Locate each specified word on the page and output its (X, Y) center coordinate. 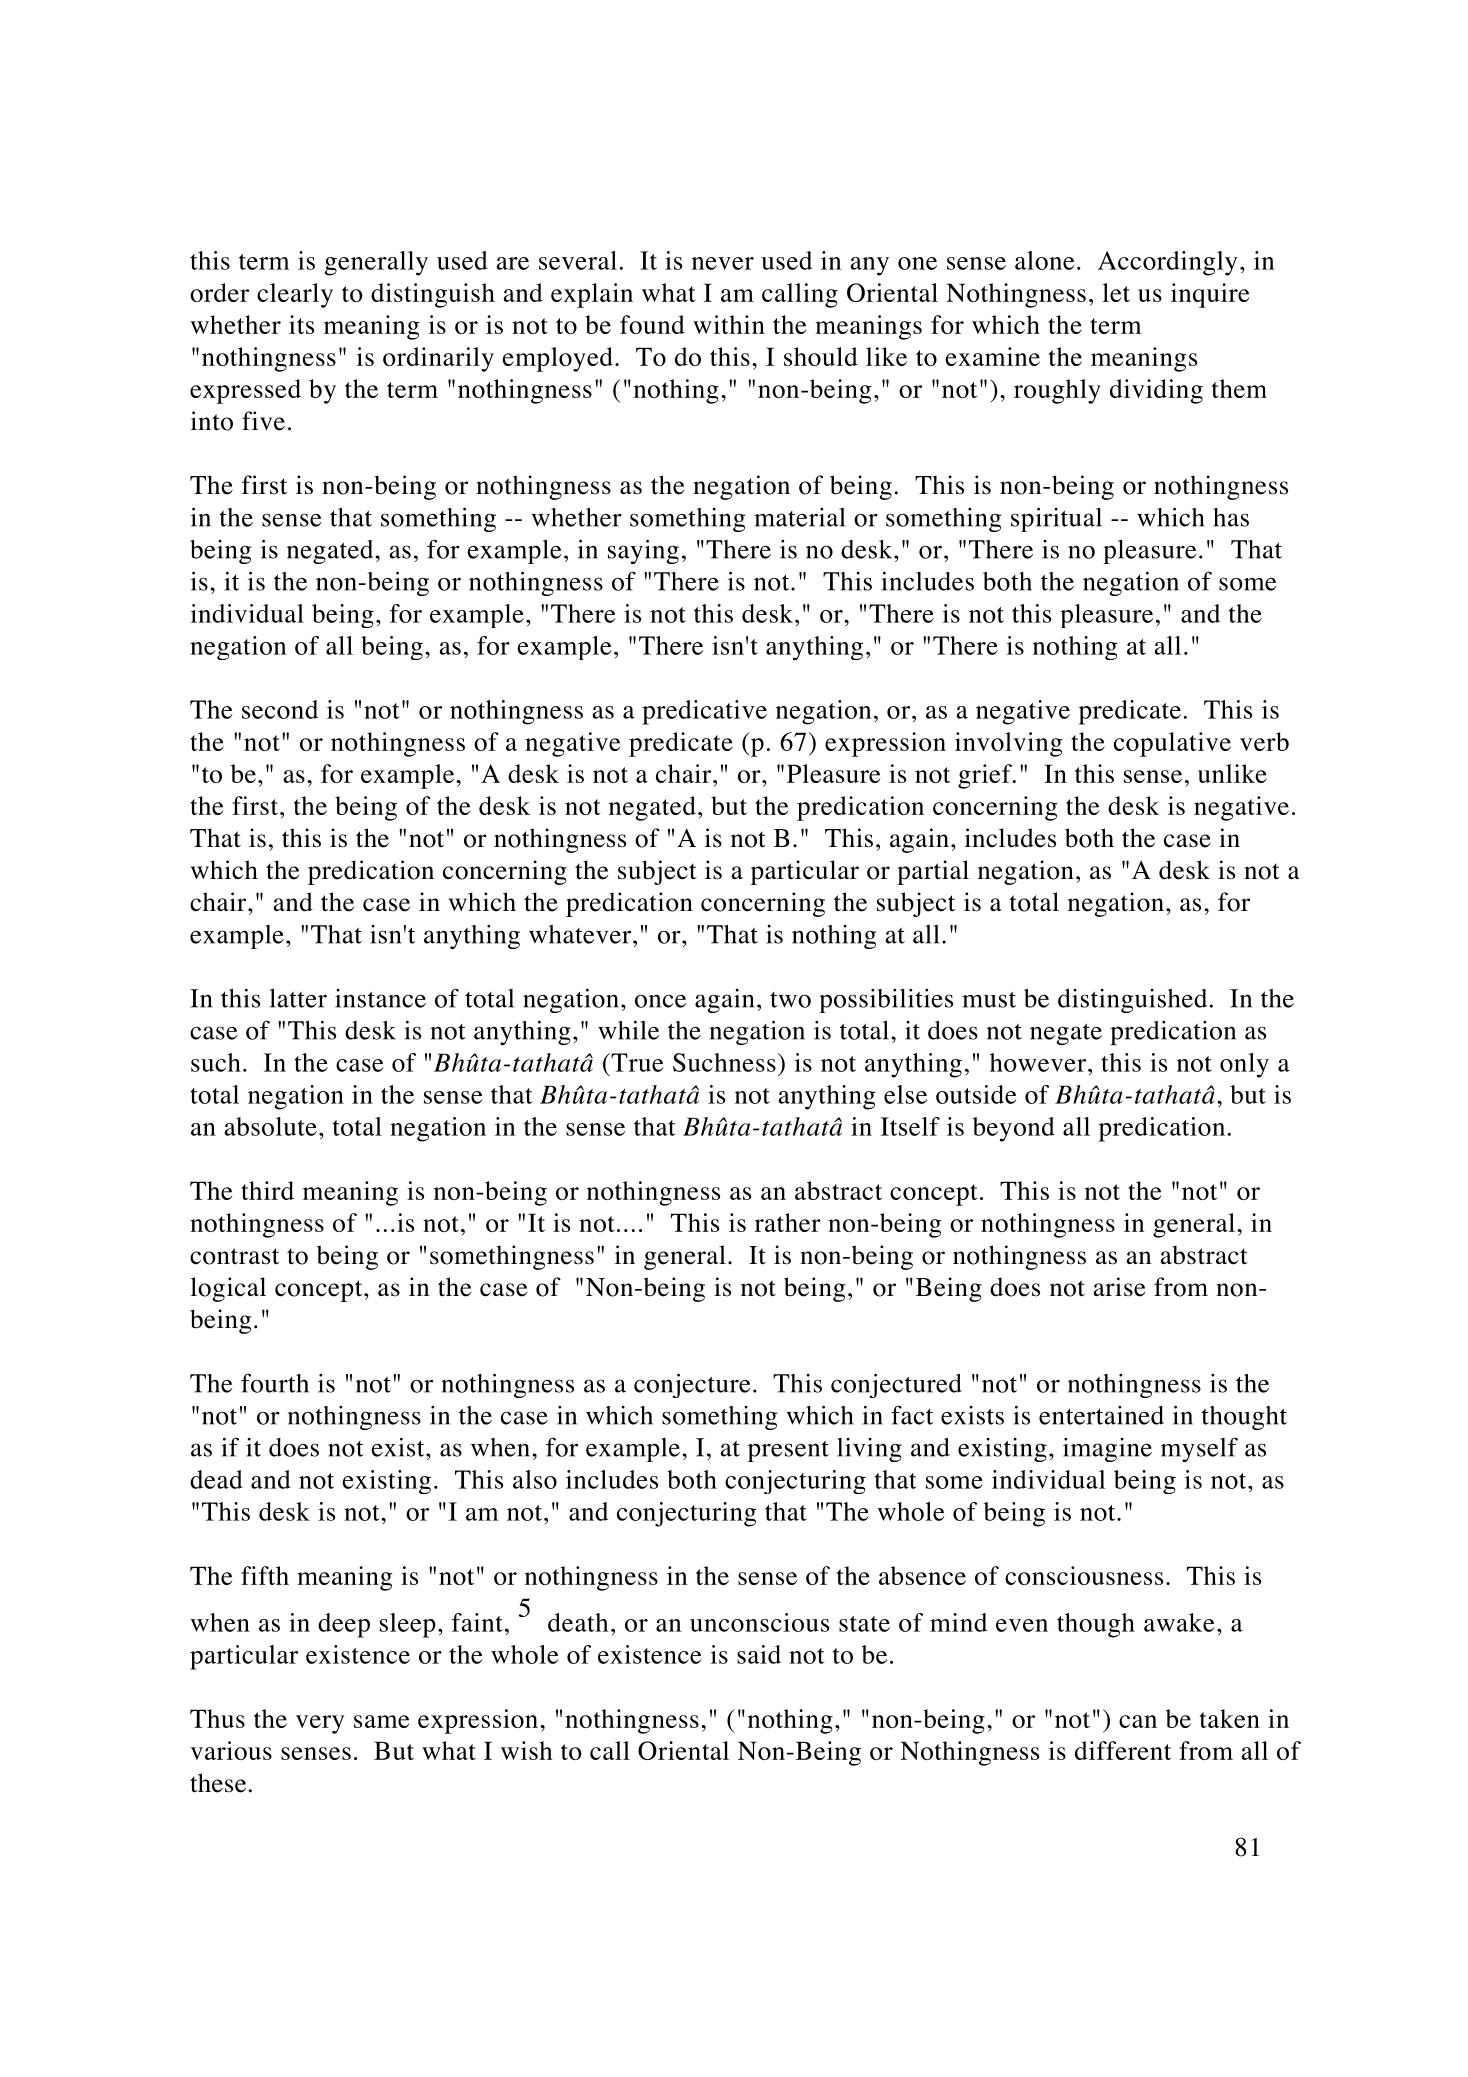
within (729, 324)
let (1116, 292)
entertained (1101, 1415)
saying (643, 551)
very (320, 1724)
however (1039, 1062)
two (790, 1000)
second (280, 709)
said (759, 1654)
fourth (275, 1383)
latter (298, 998)
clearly (295, 295)
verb (1264, 741)
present (788, 1451)
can (1138, 1721)
